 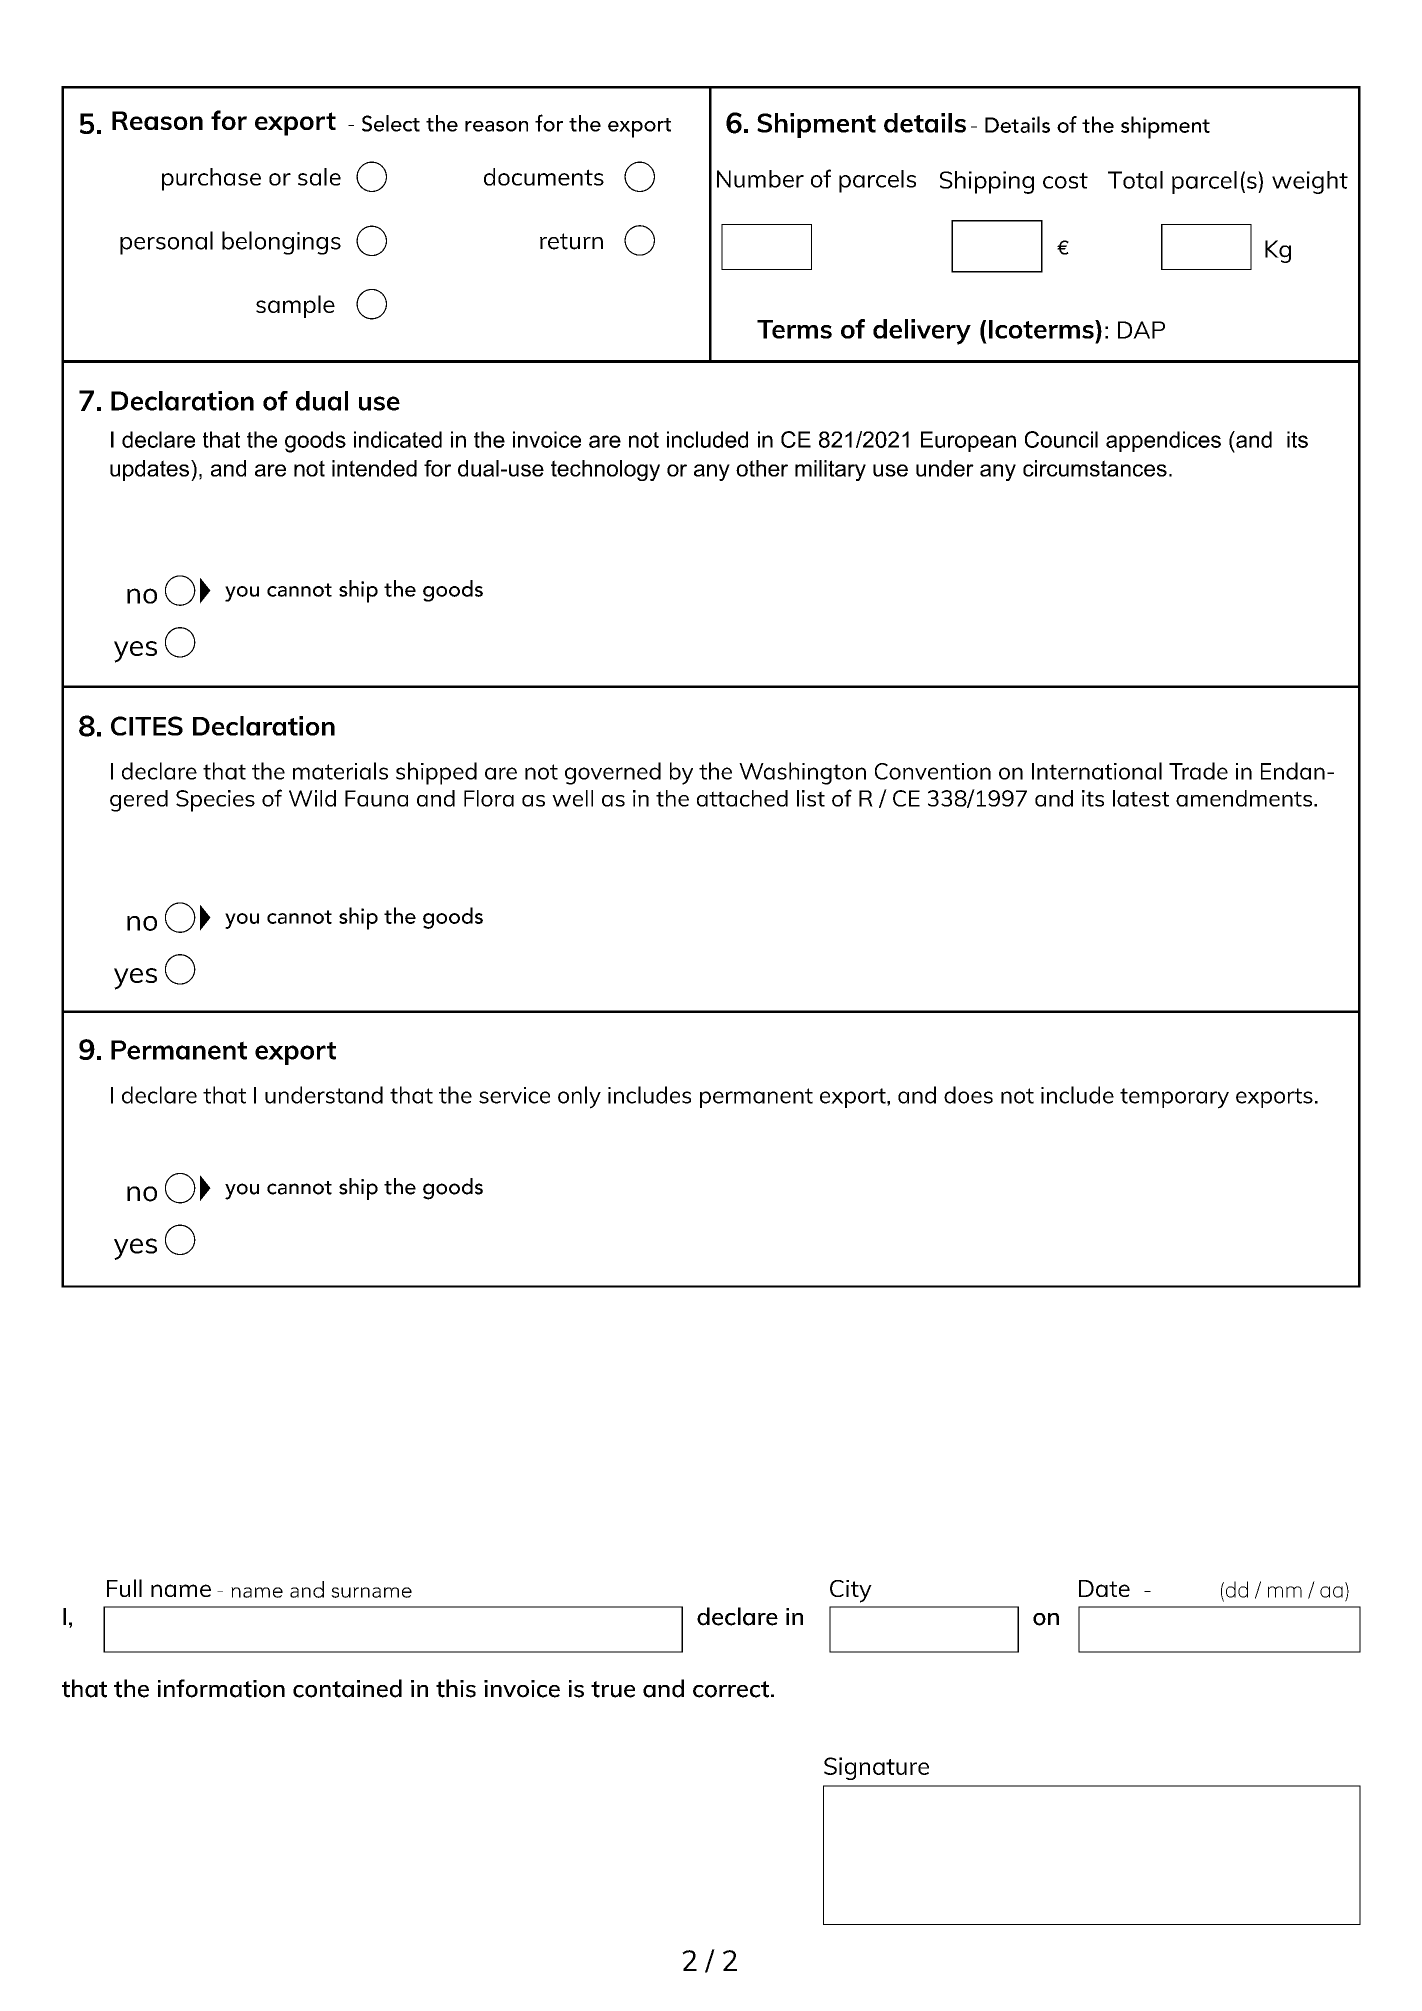 What do you see at coordinates (732, 1689) in the image?
I see `correct` at bounding box center [732, 1689].
